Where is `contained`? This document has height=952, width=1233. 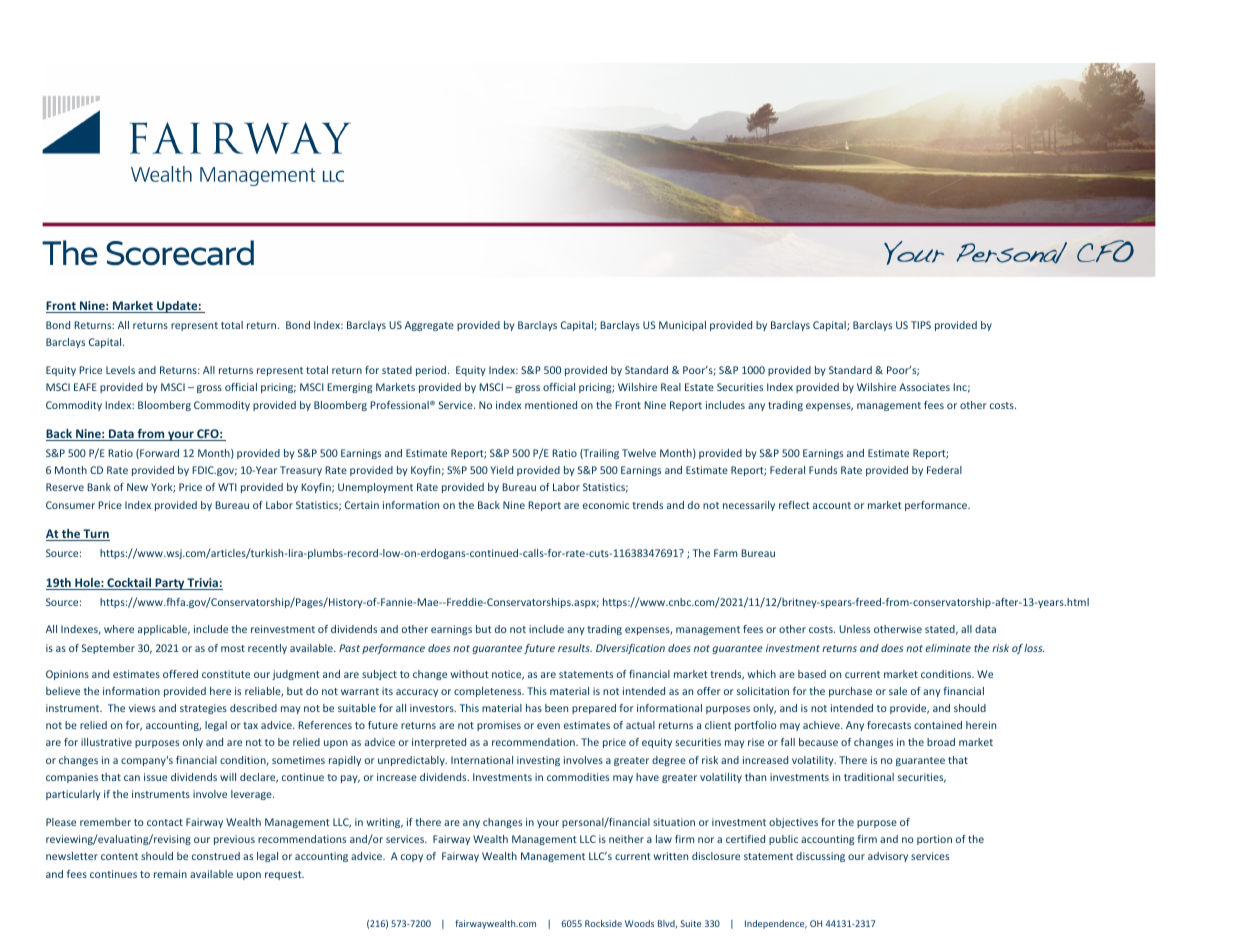 contained is located at coordinates (938, 725).
